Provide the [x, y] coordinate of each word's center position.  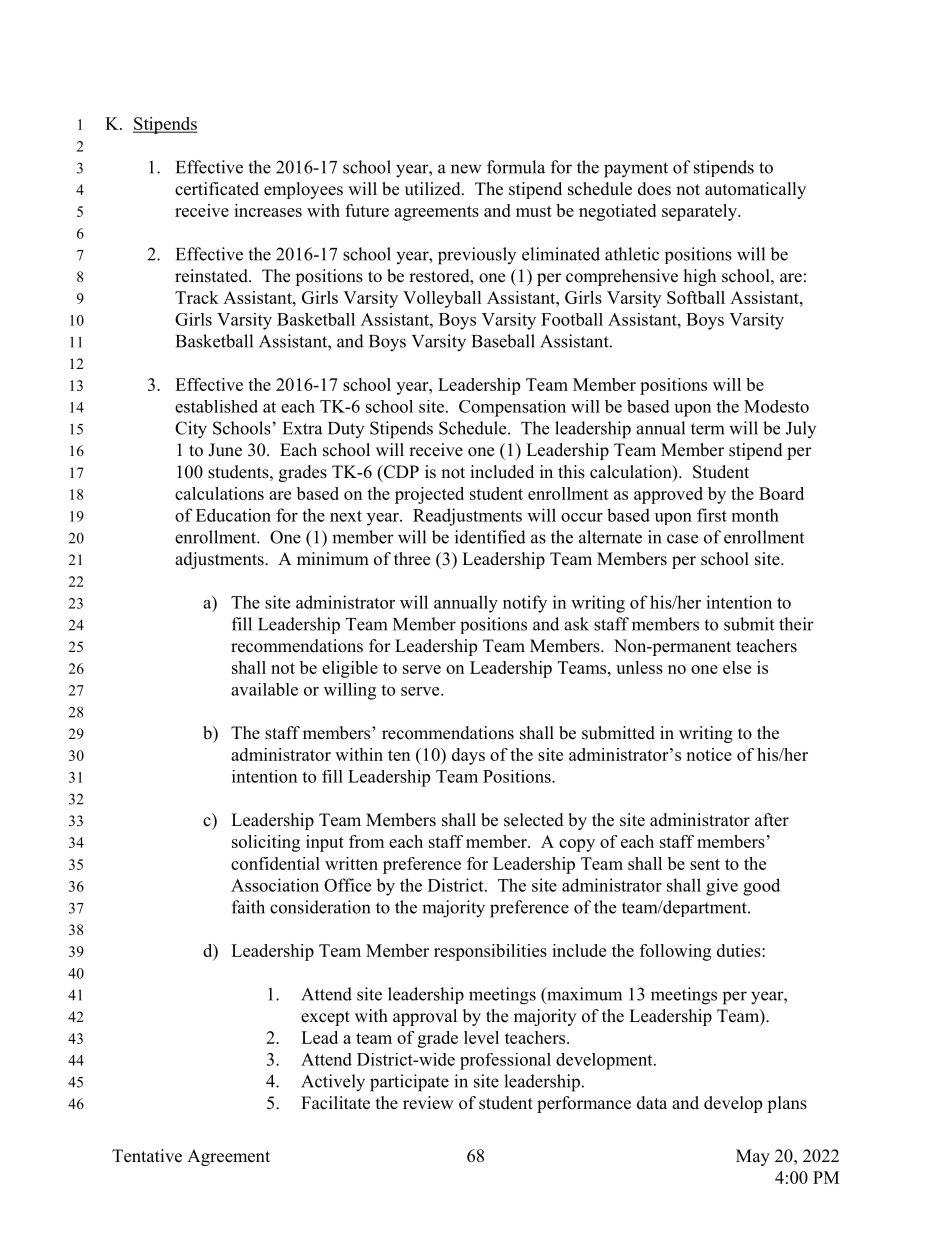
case [682, 539]
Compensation [512, 408]
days [468, 756]
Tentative [147, 1156]
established [216, 406]
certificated [217, 189]
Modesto [776, 406]
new [466, 169]
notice [709, 754]
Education [233, 515]
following [675, 952]
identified [490, 537]
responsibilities [490, 952]
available [264, 689]
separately [700, 212]
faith [248, 907]
